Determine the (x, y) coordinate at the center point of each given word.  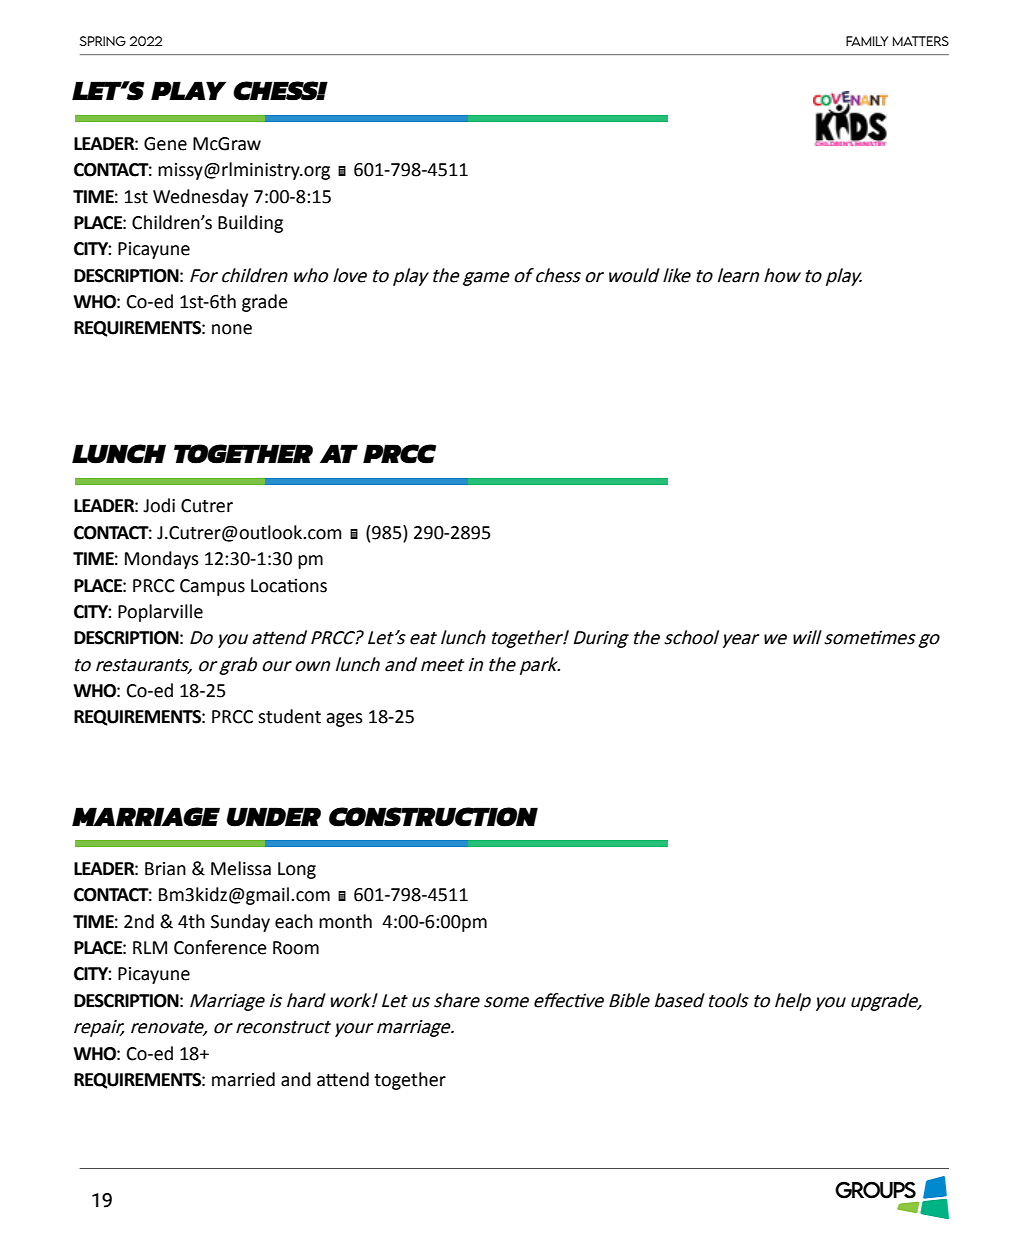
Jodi (159, 505)
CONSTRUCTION (433, 817)
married (243, 1079)
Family (867, 41)
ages (344, 720)
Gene (165, 144)
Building (250, 224)
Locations (289, 585)
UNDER (274, 817)
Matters (921, 41)
